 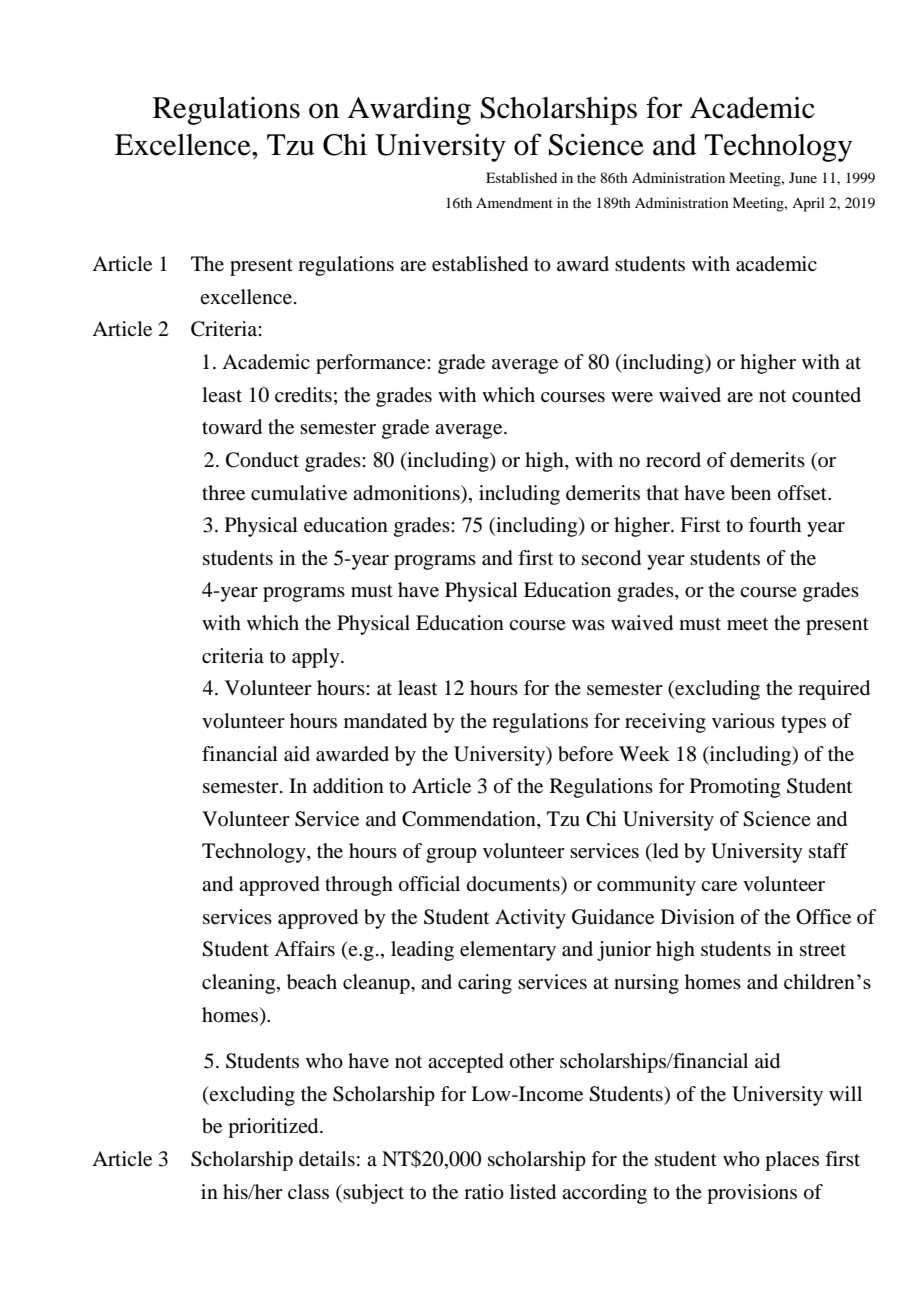 I want to click on Amendment, so click(x=514, y=202).
